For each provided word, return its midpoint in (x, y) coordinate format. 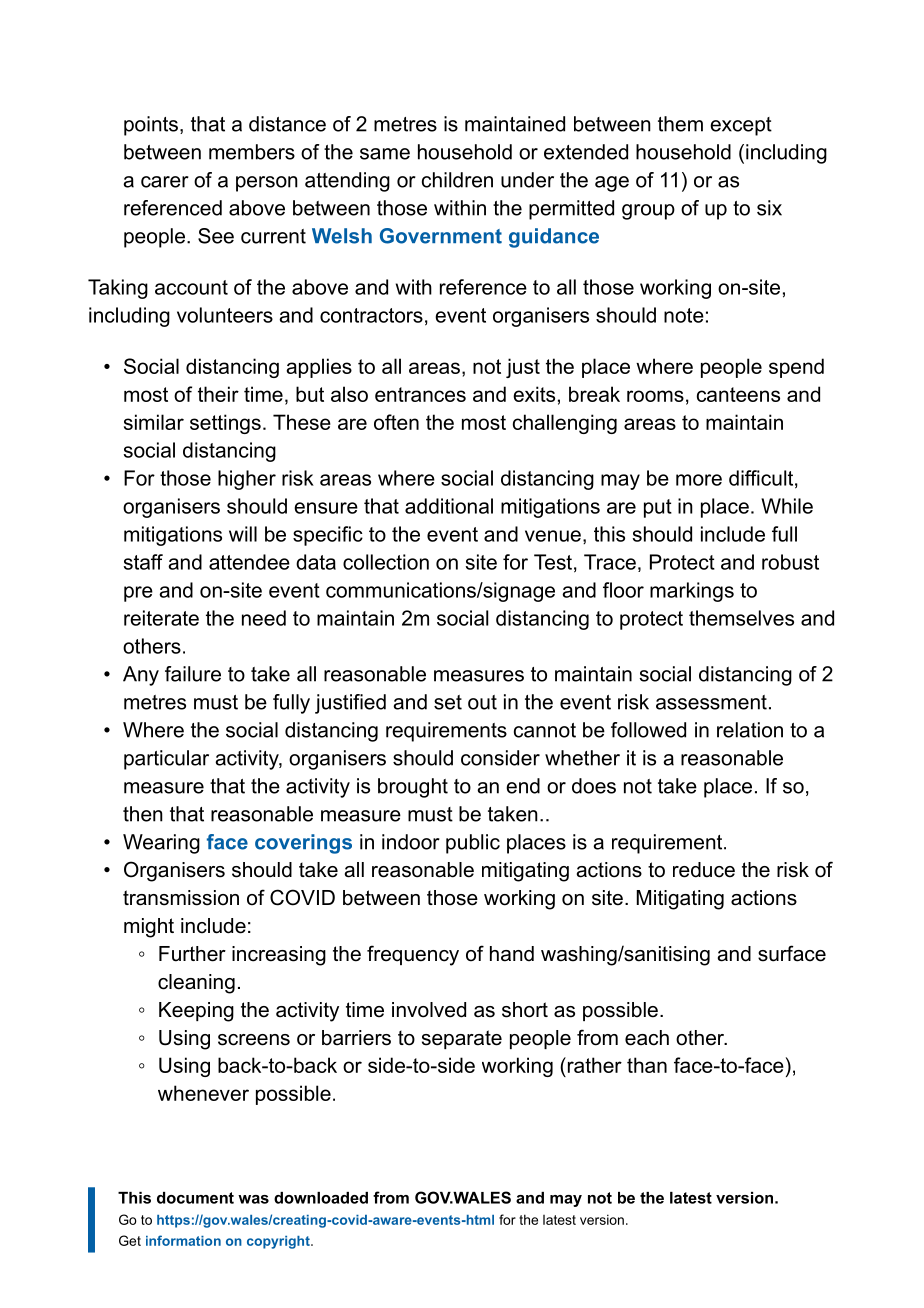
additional (449, 506)
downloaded (321, 1198)
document (195, 1198)
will (243, 534)
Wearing (161, 844)
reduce (704, 870)
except (741, 126)
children (457, 180)
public (473, 844)
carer (165, 182)
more (699, 480)
